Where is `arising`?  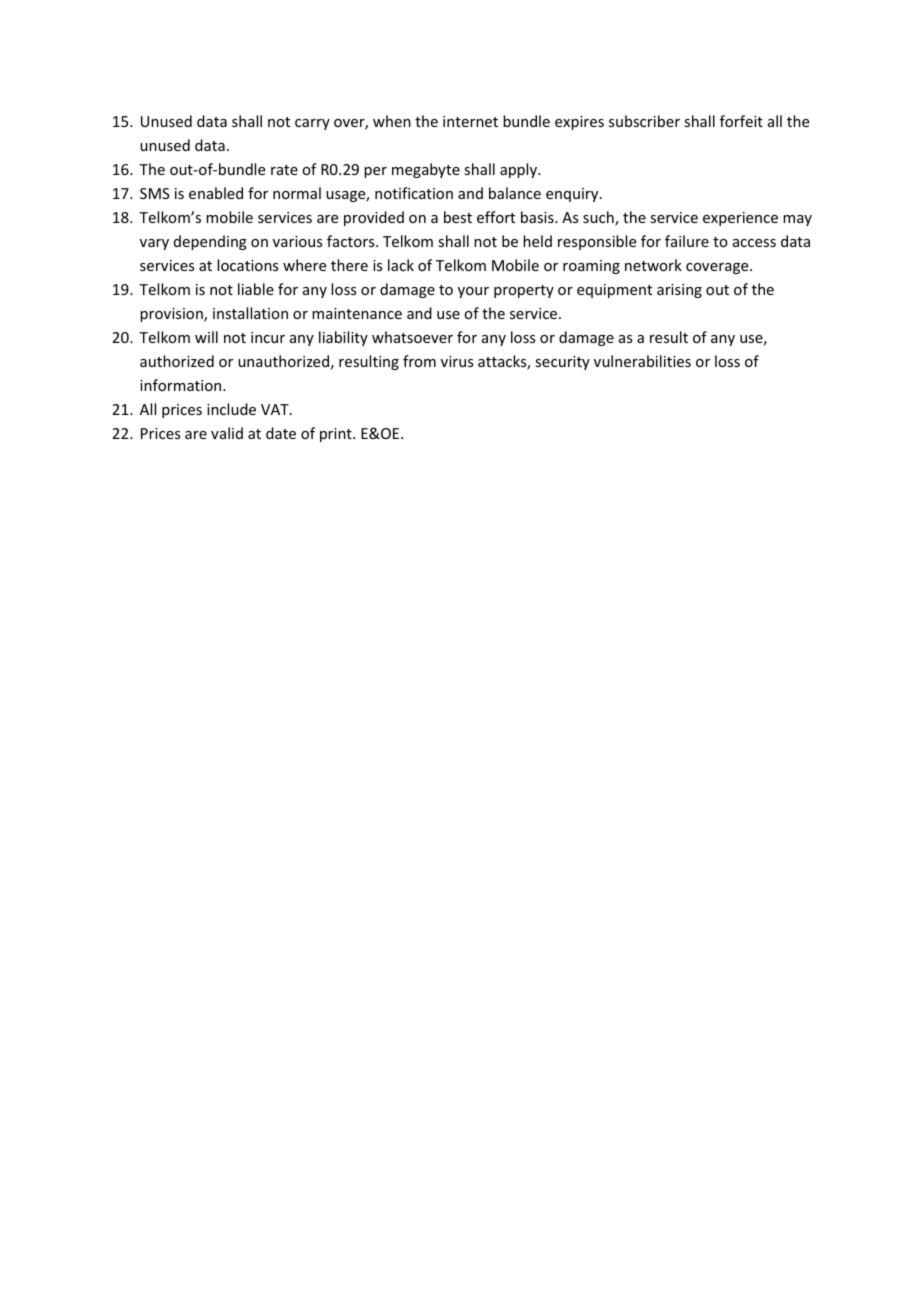
arising is located at coordinates (679, 291).
